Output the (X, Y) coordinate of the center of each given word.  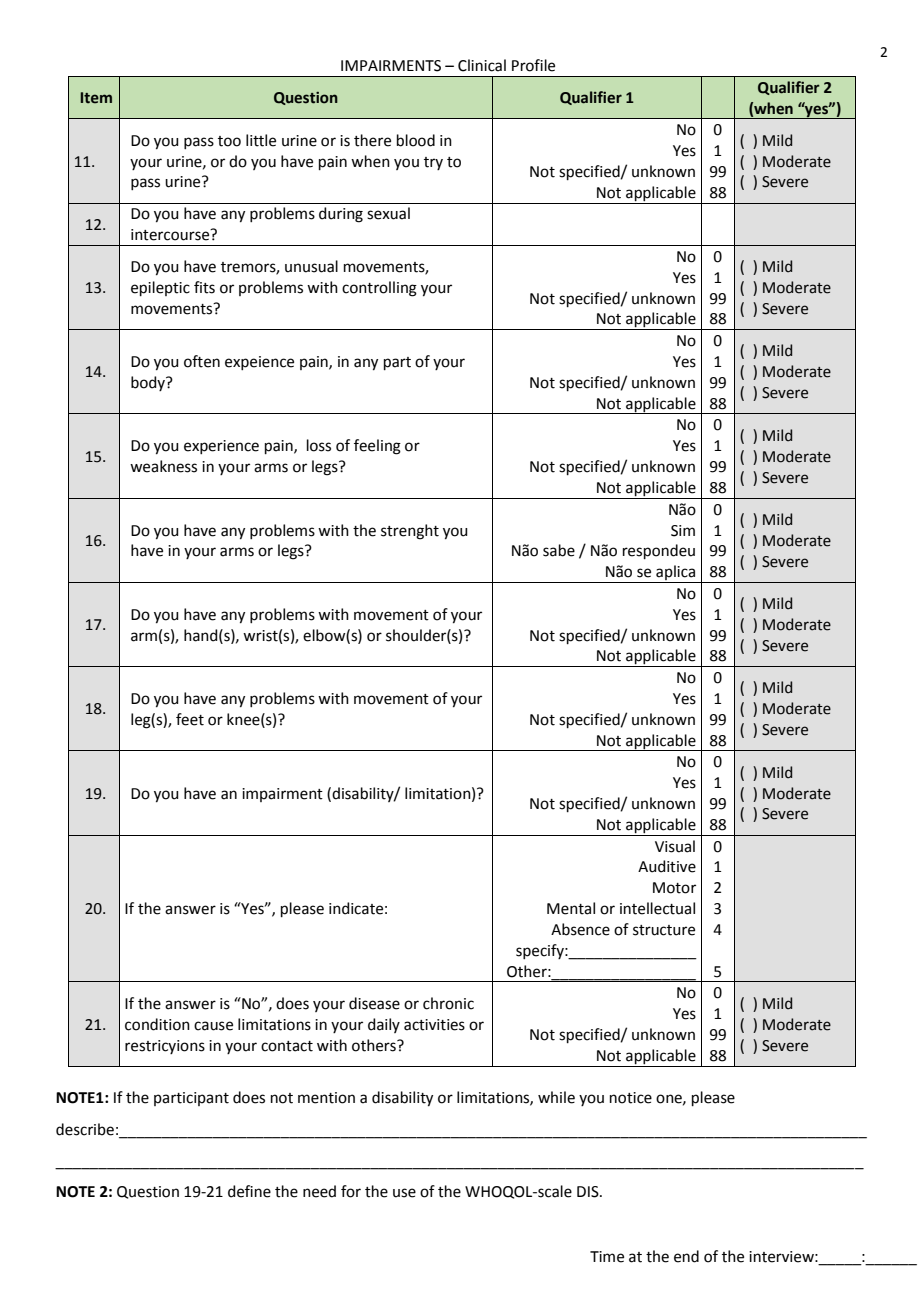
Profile (533, 65)
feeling (377, 447)
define (249, 1191)
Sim (683, 531)
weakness (163, 466)
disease (374, 1003)
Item (96, 98)
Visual (675, 846)
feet (190, 719)
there (372, 140)
